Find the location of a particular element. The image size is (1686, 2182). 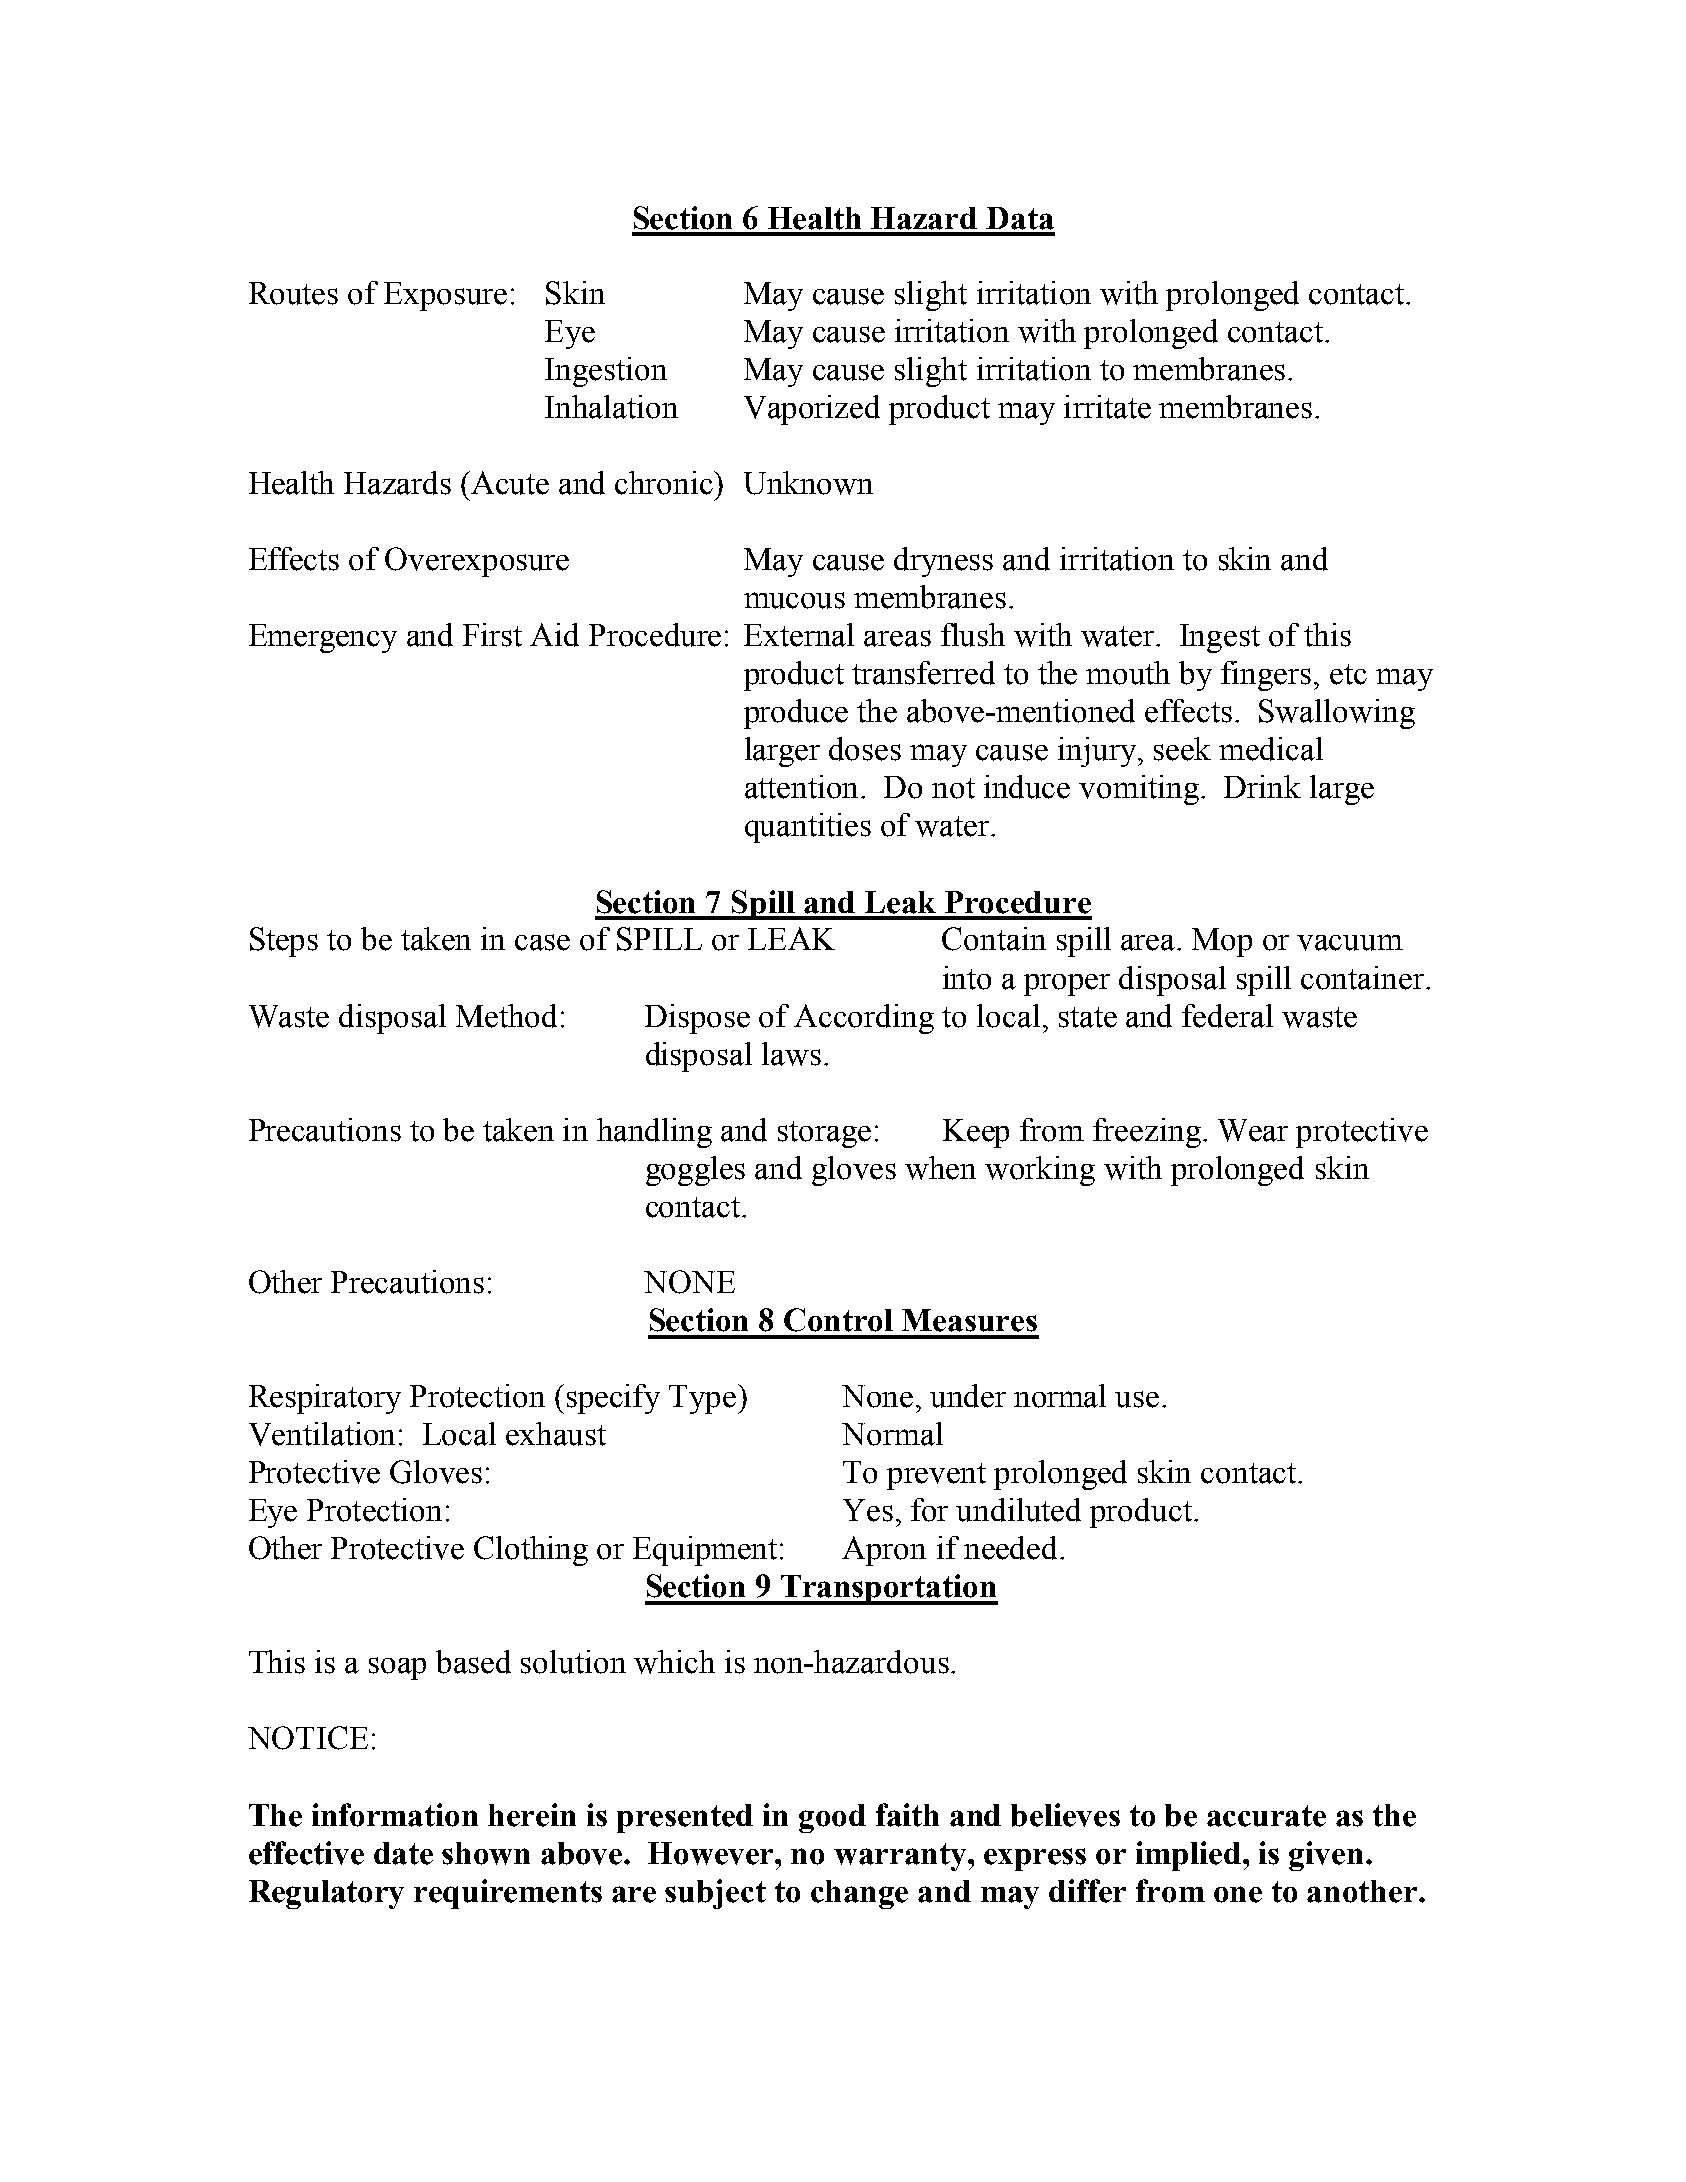

Drink is located at coordinates (1262, 786).
